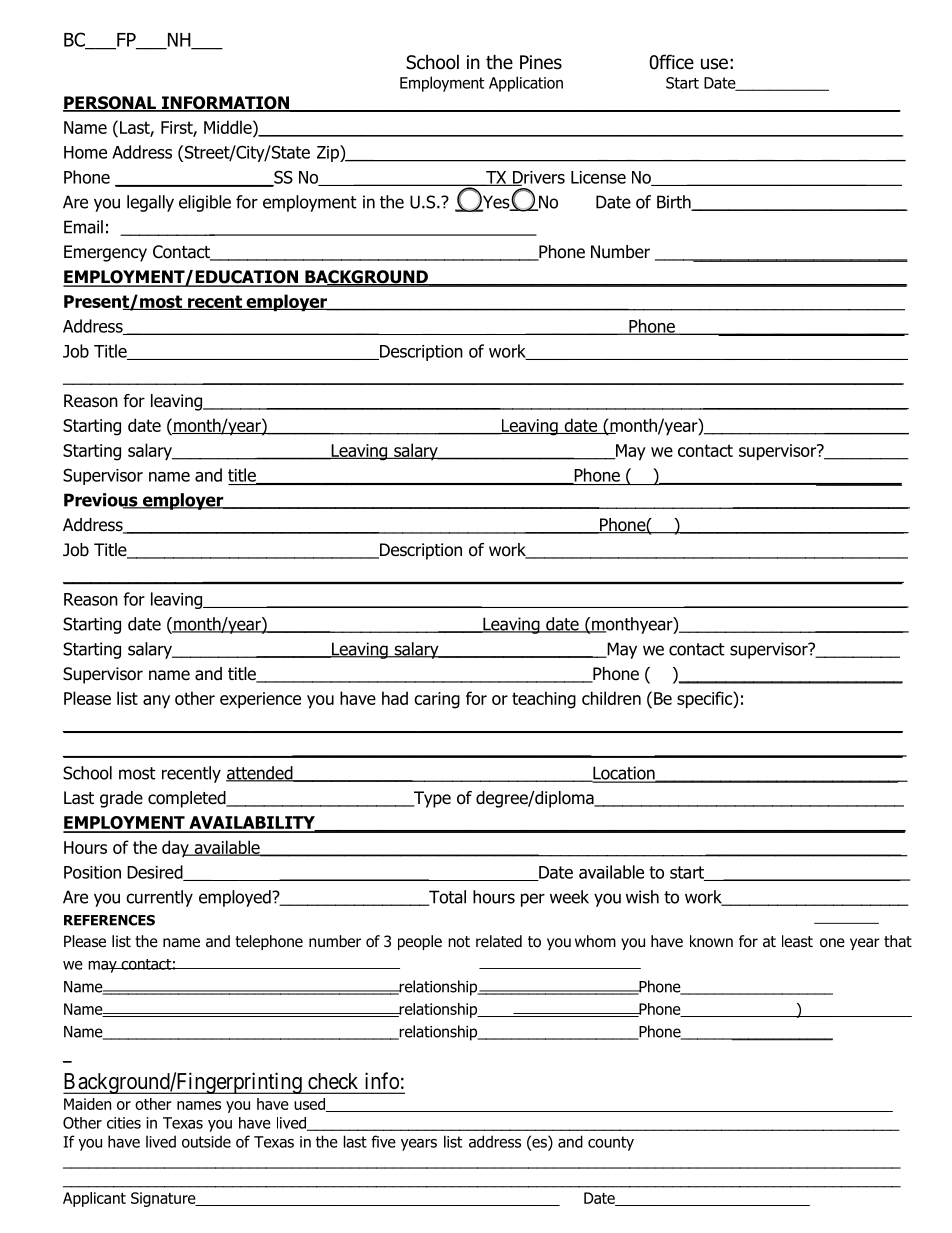 The width and height of the image is (952, 1233). Describe the element at coordinates (526, 84) in the image. I see `Application` at that location.
